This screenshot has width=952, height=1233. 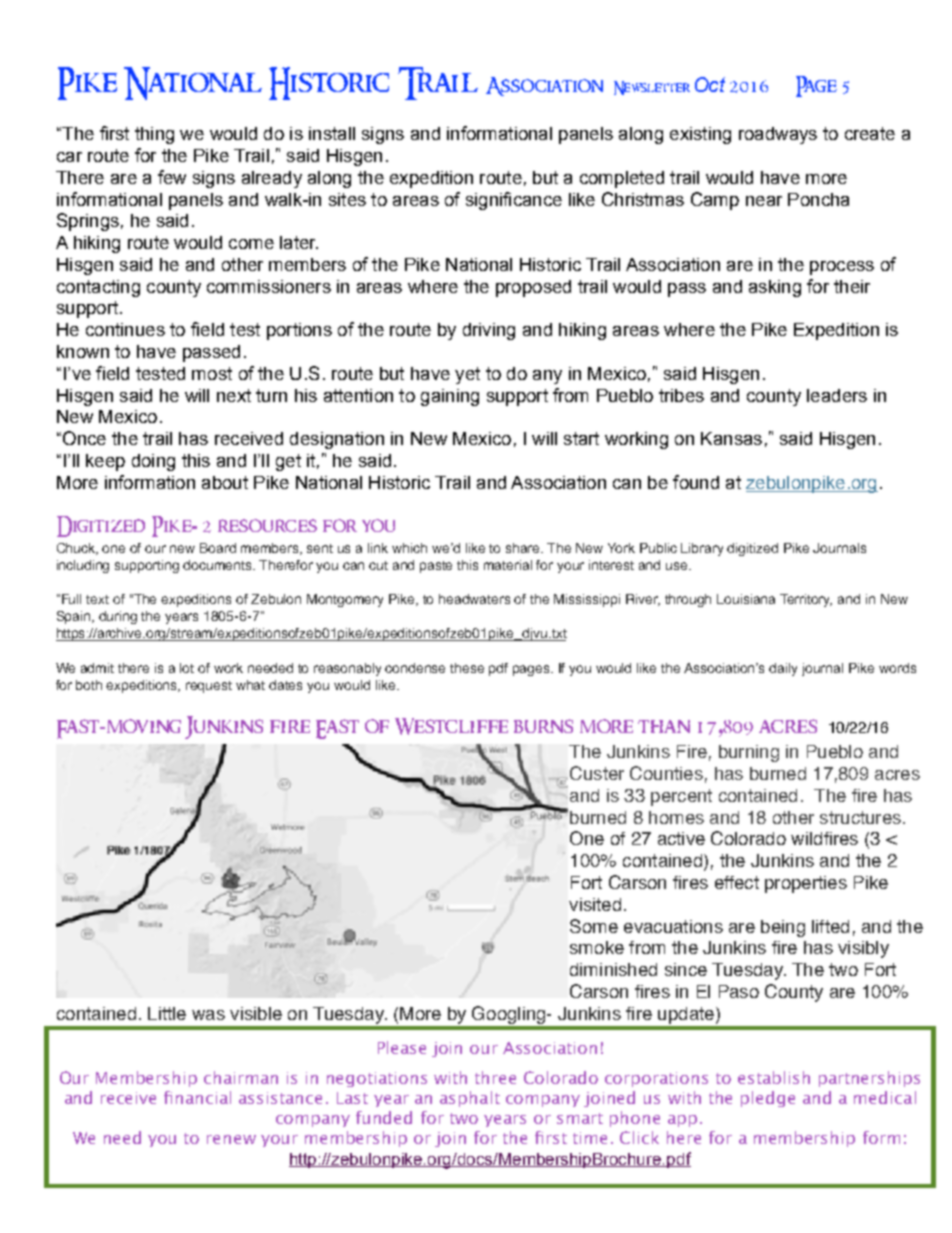 What do you see at coordinates (154, 135) in the screenshot?
I see `thing` at bounding box center [154, 135].
